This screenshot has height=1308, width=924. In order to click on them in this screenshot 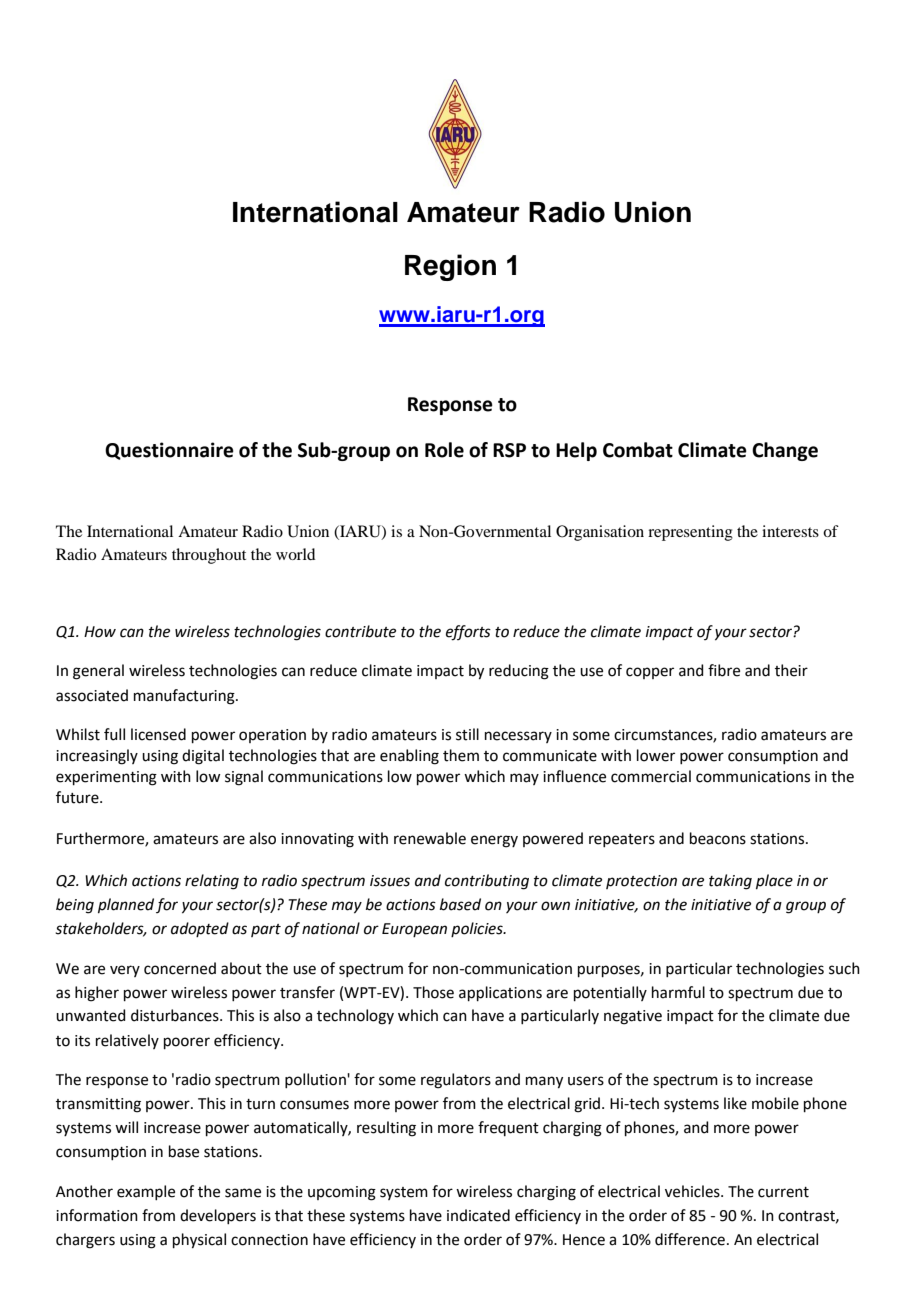, I will do `click(461, 755)`.
